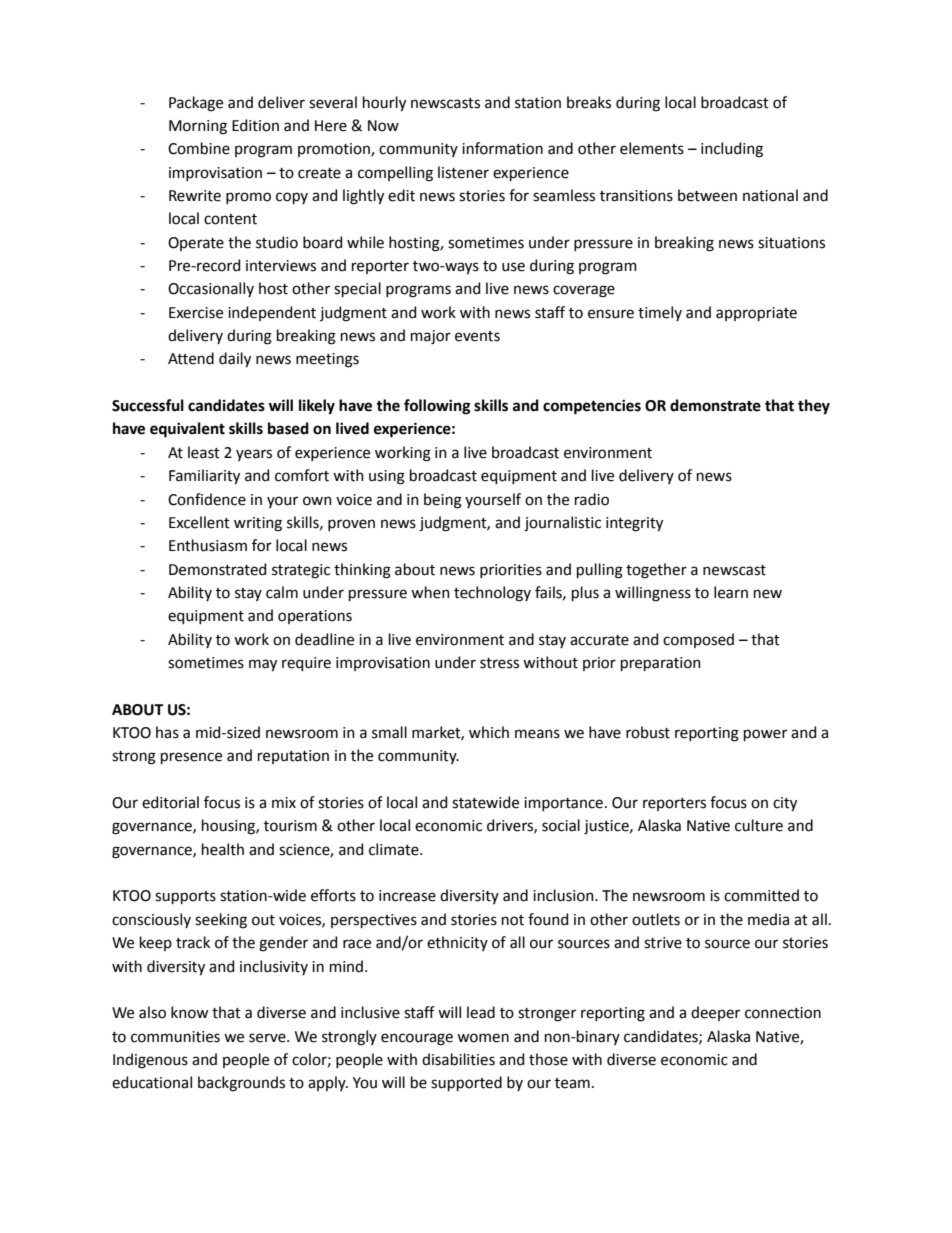 The image size is (952, 1233). What do you see at coordinates (241, 1084) in the document?
I see `backgrounds` at bounding box center [241, 1084].
